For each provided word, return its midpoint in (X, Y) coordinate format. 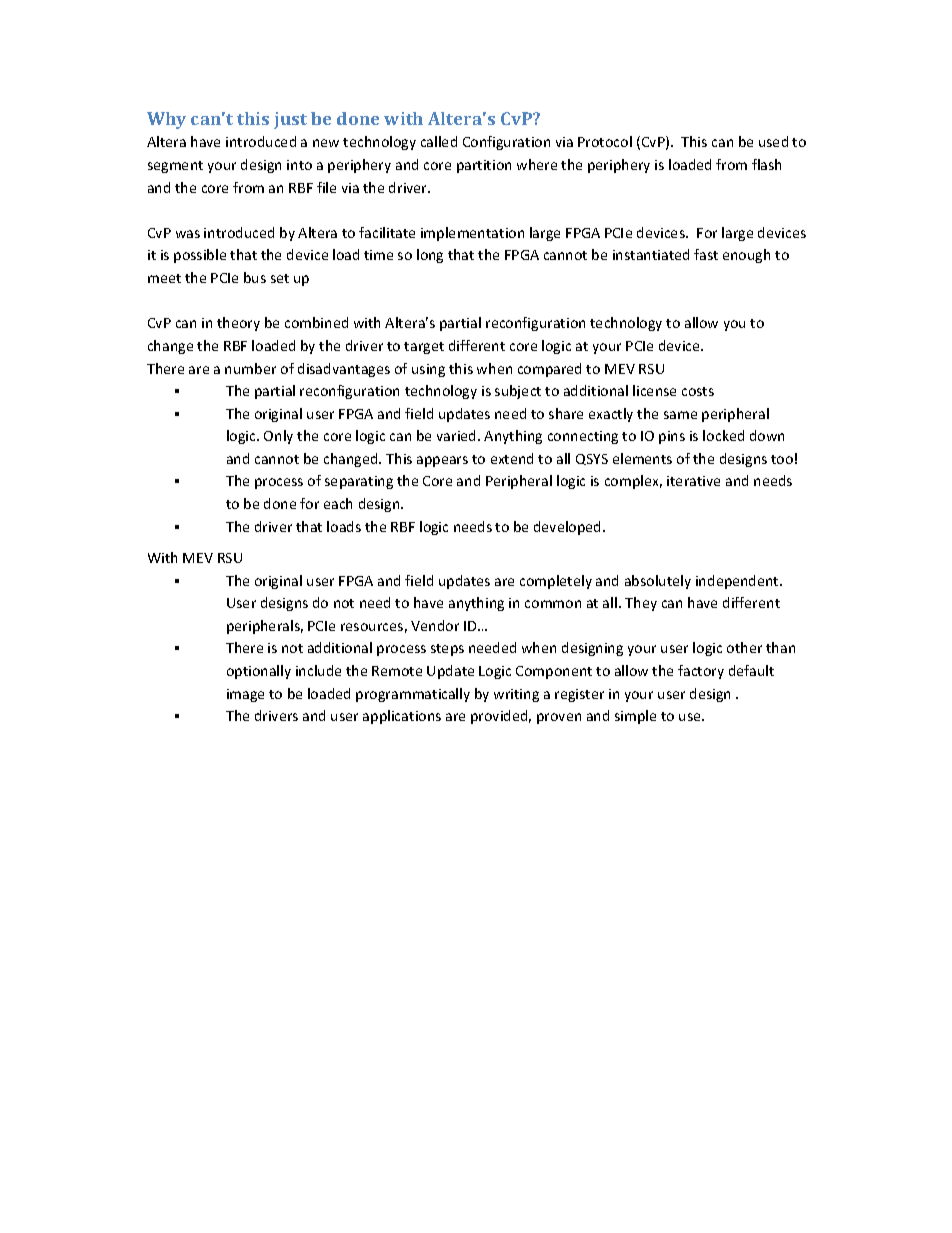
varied (456, 435)
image (245, 695)
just (290, 120)
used (773, 141)
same (680, 415)
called (439, 141)
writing (516, 695)
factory (701, 672)
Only (278, 437)
